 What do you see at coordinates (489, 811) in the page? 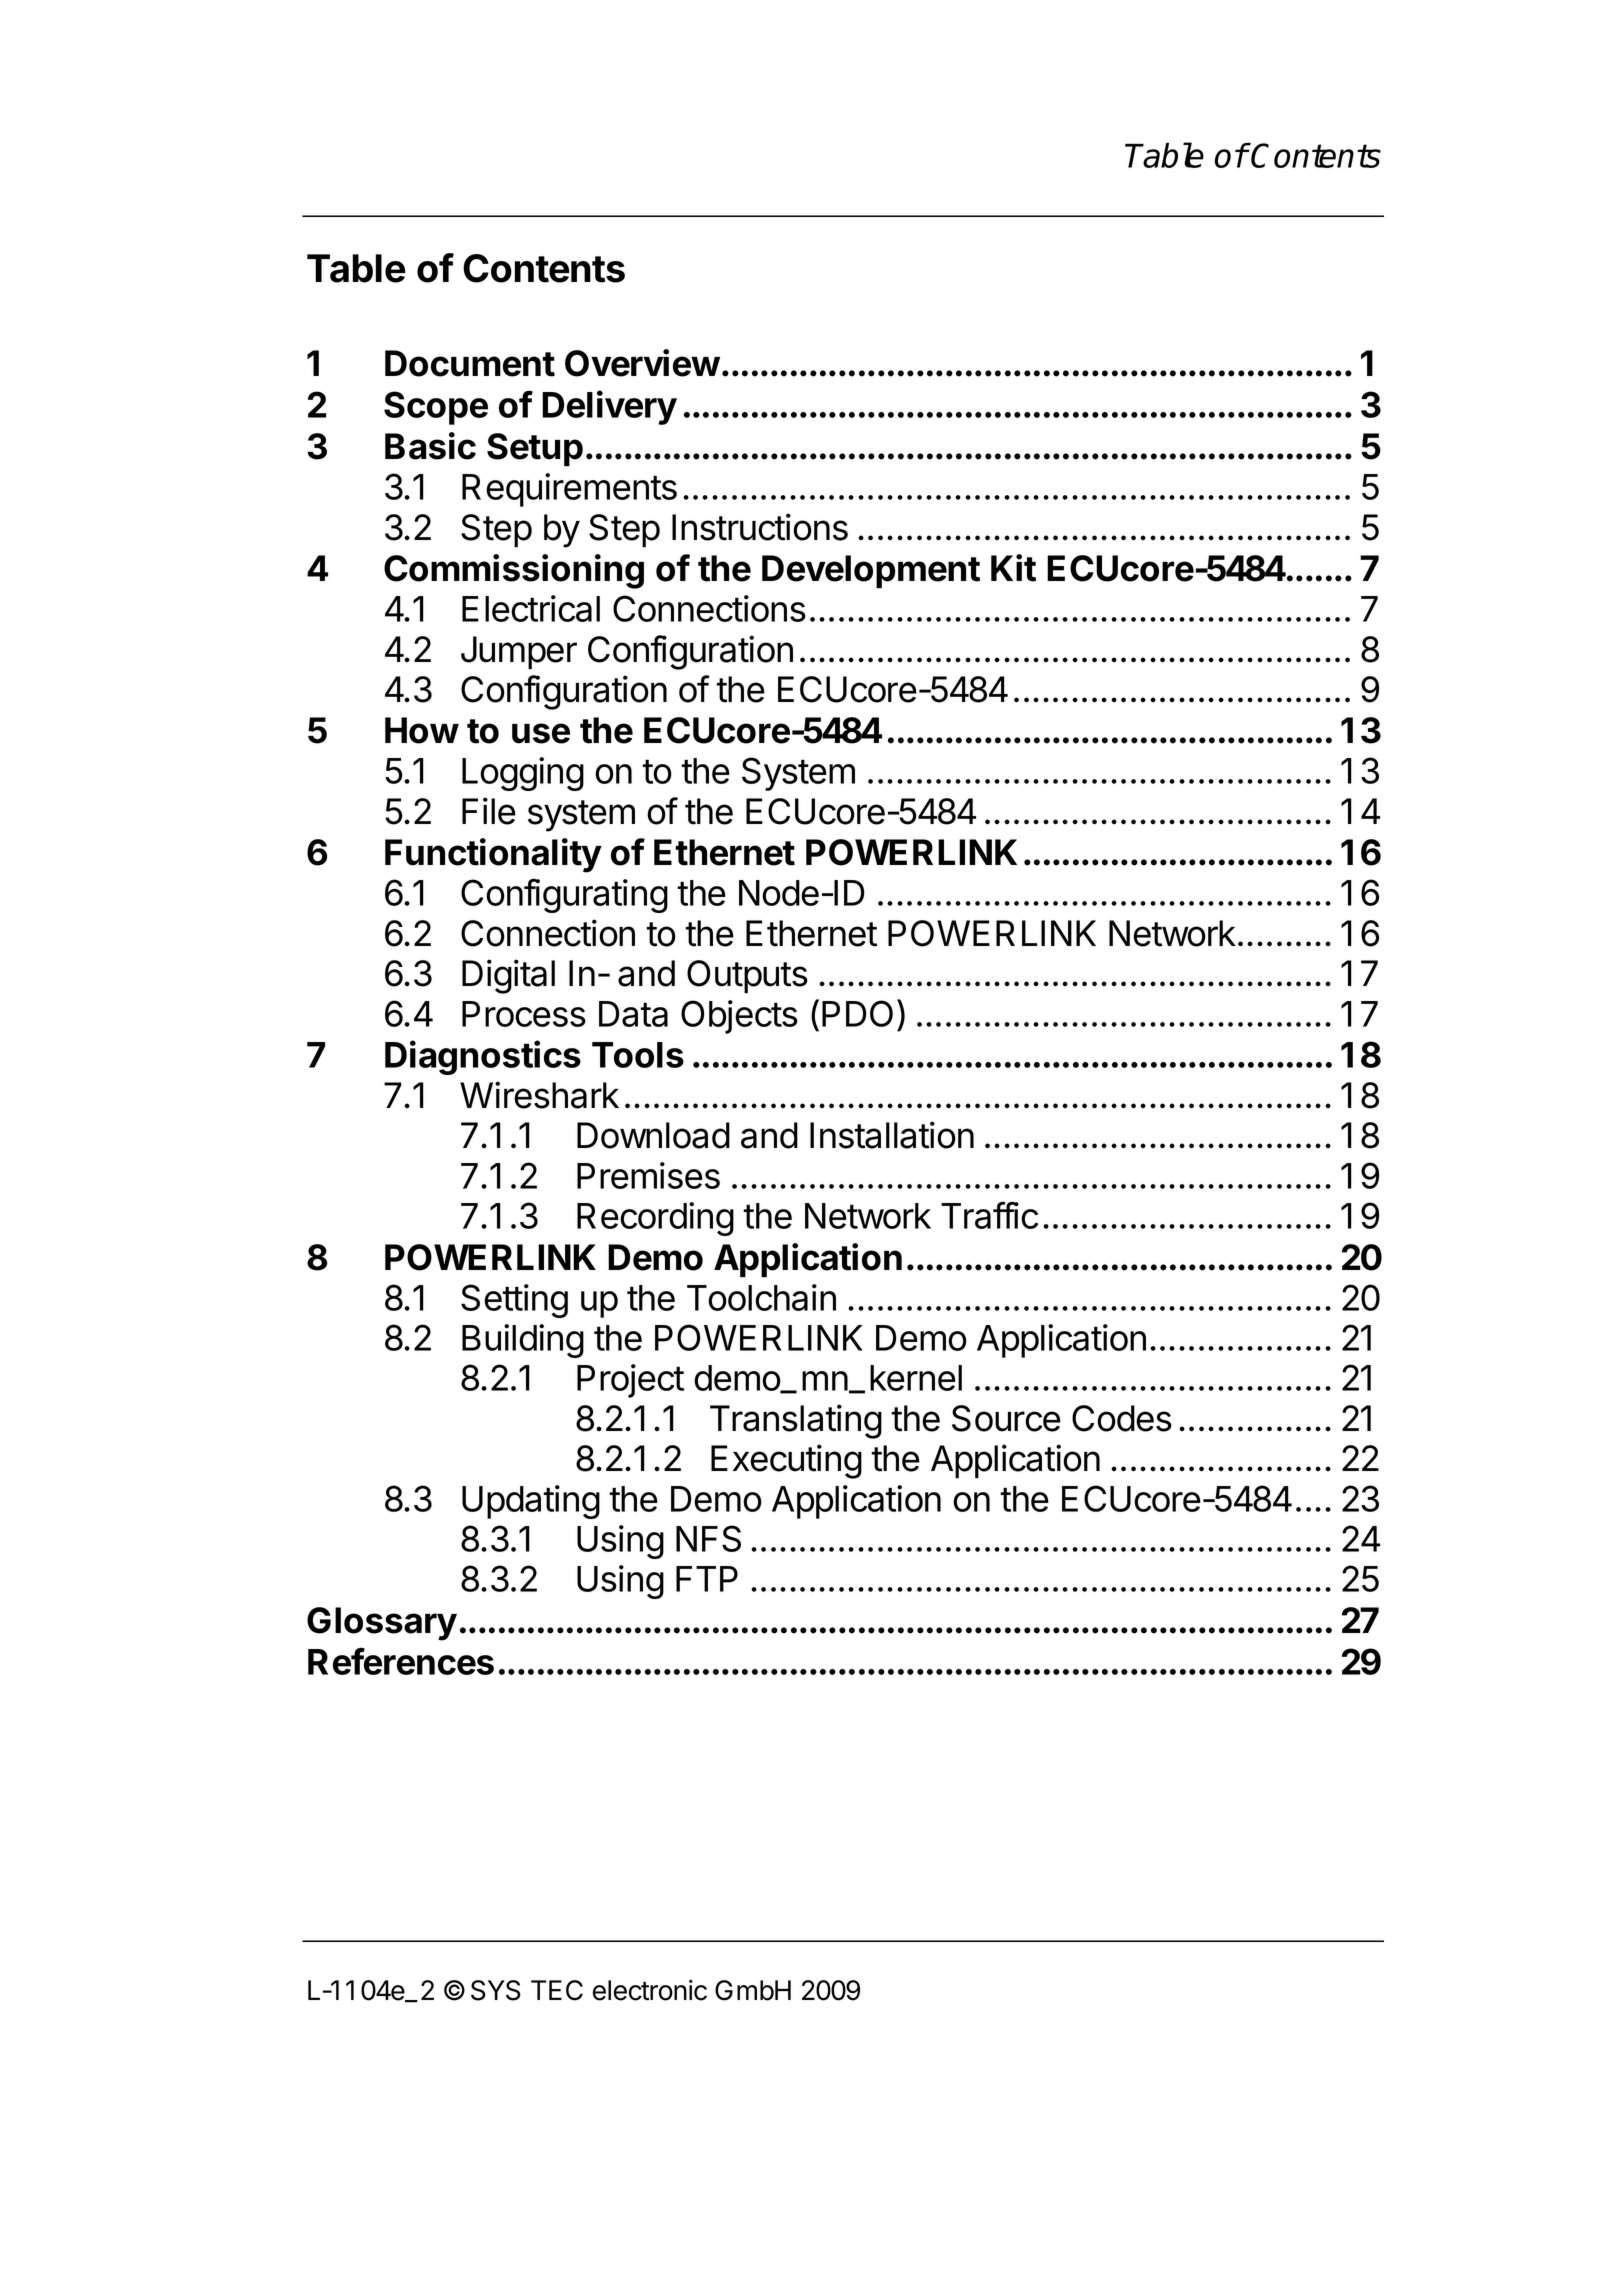
I see `File` at bounding box center [489, 811].
